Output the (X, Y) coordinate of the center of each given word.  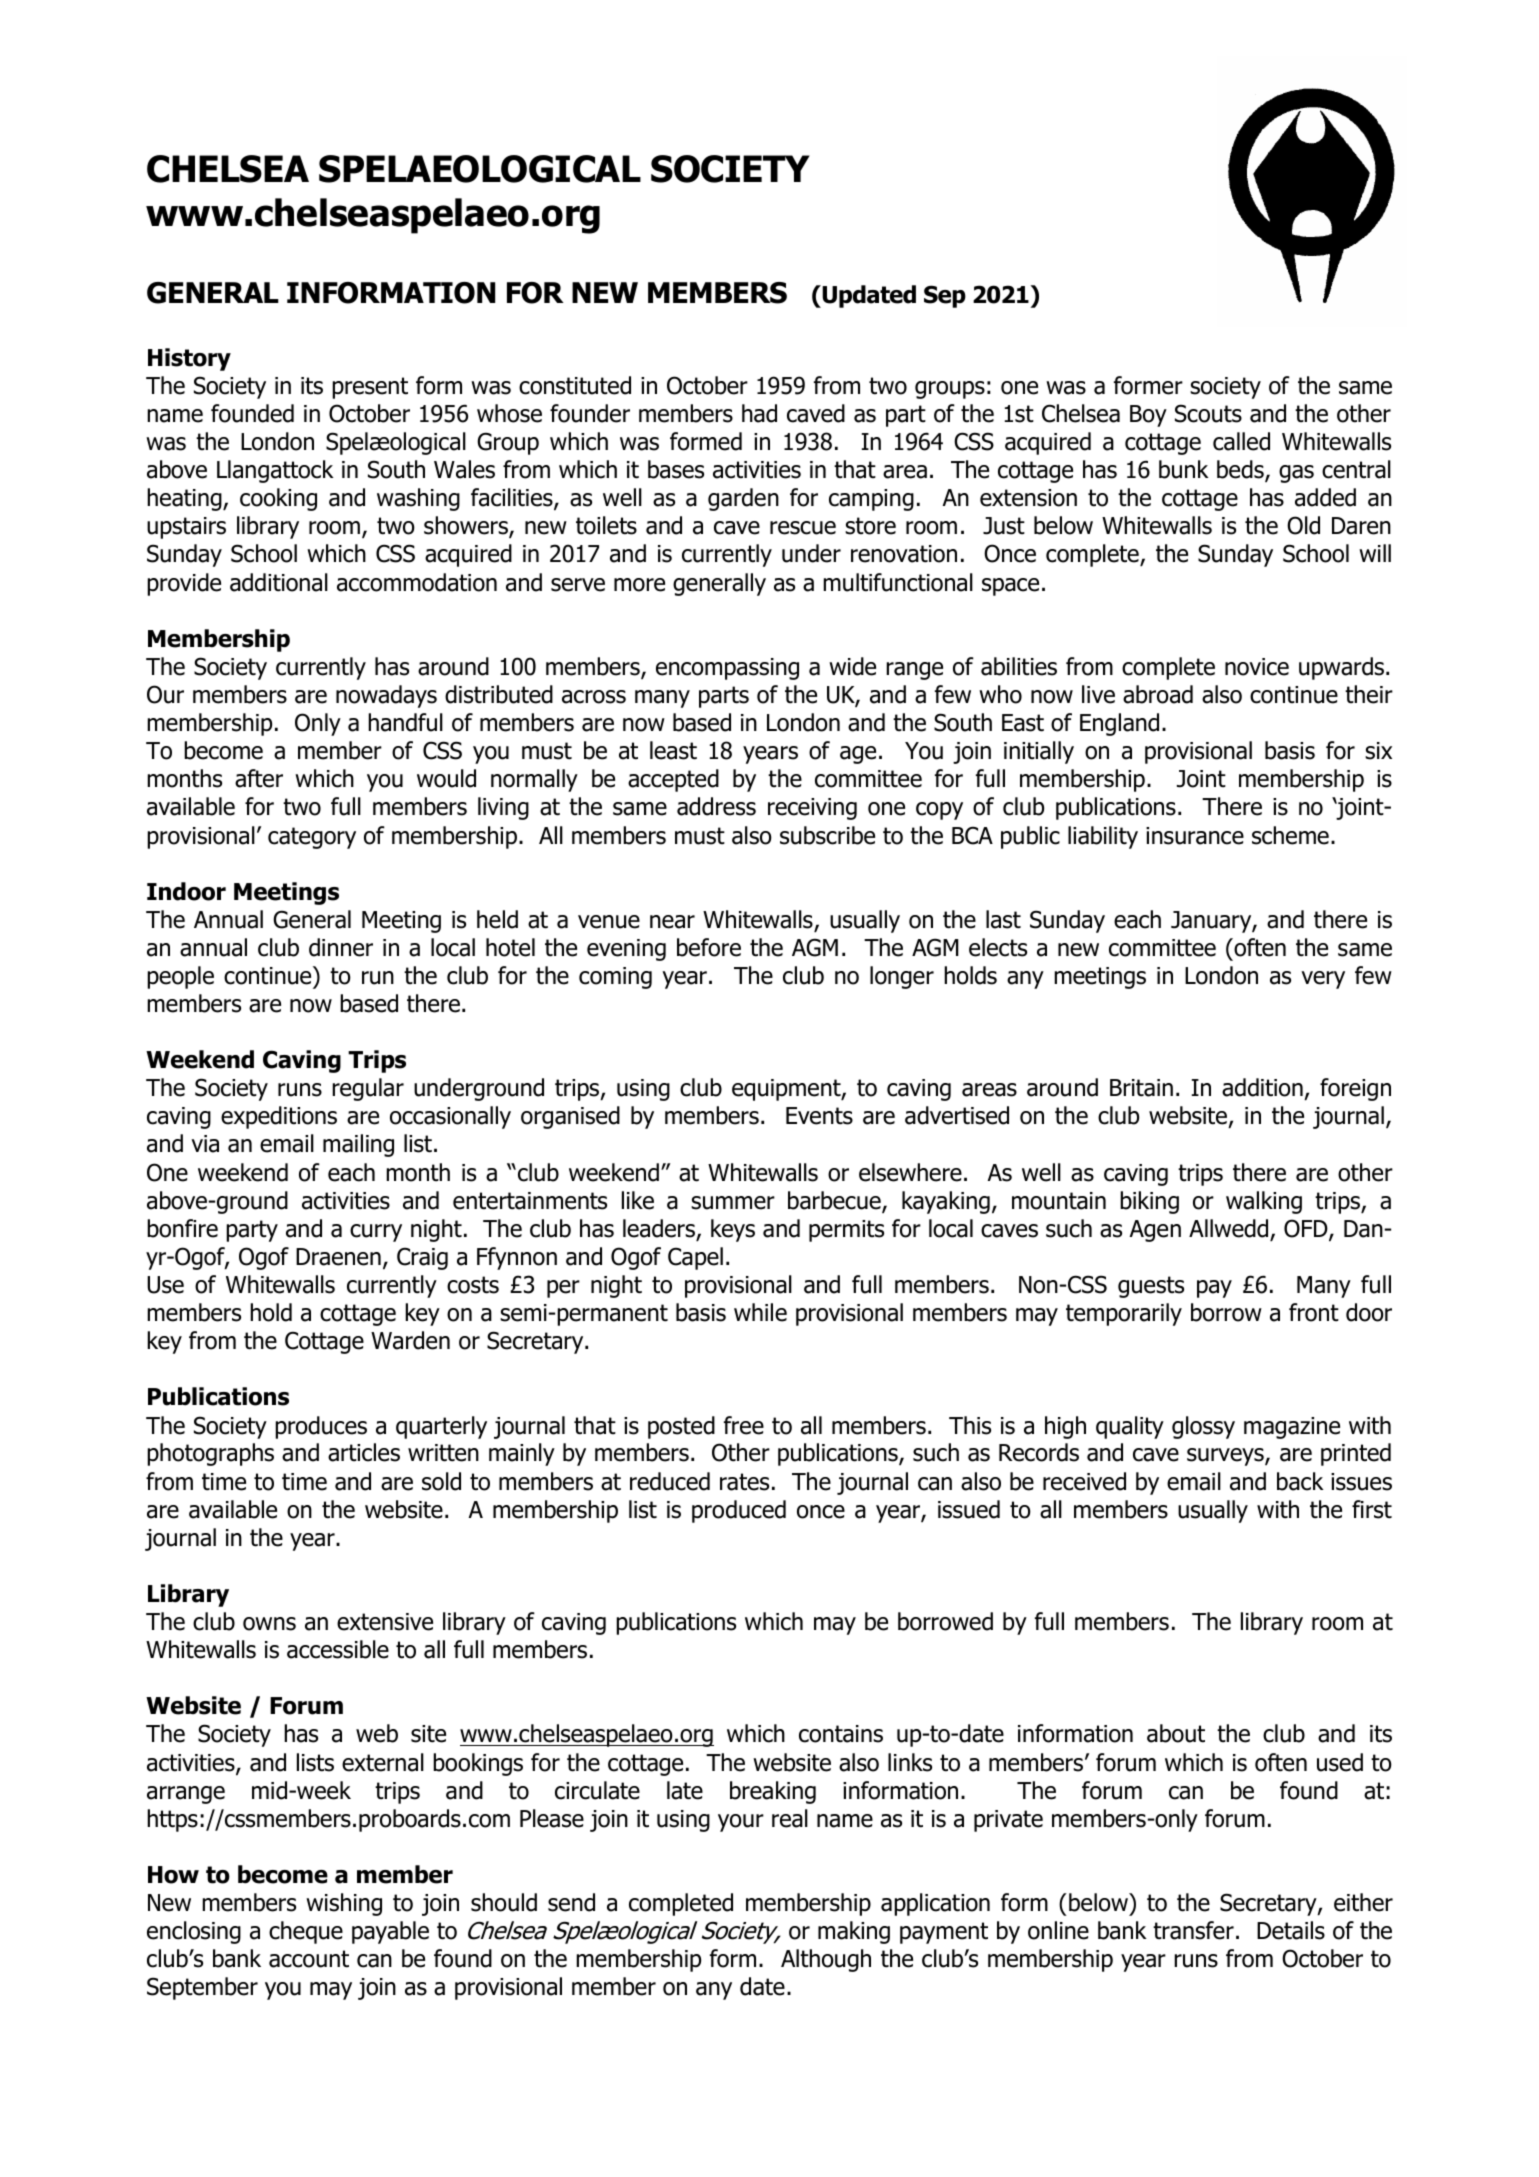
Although (826, 1960)
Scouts (1208, 413)
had (759, 413)
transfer (1193, 1930)
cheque (306, 1932)
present (370, 388)
